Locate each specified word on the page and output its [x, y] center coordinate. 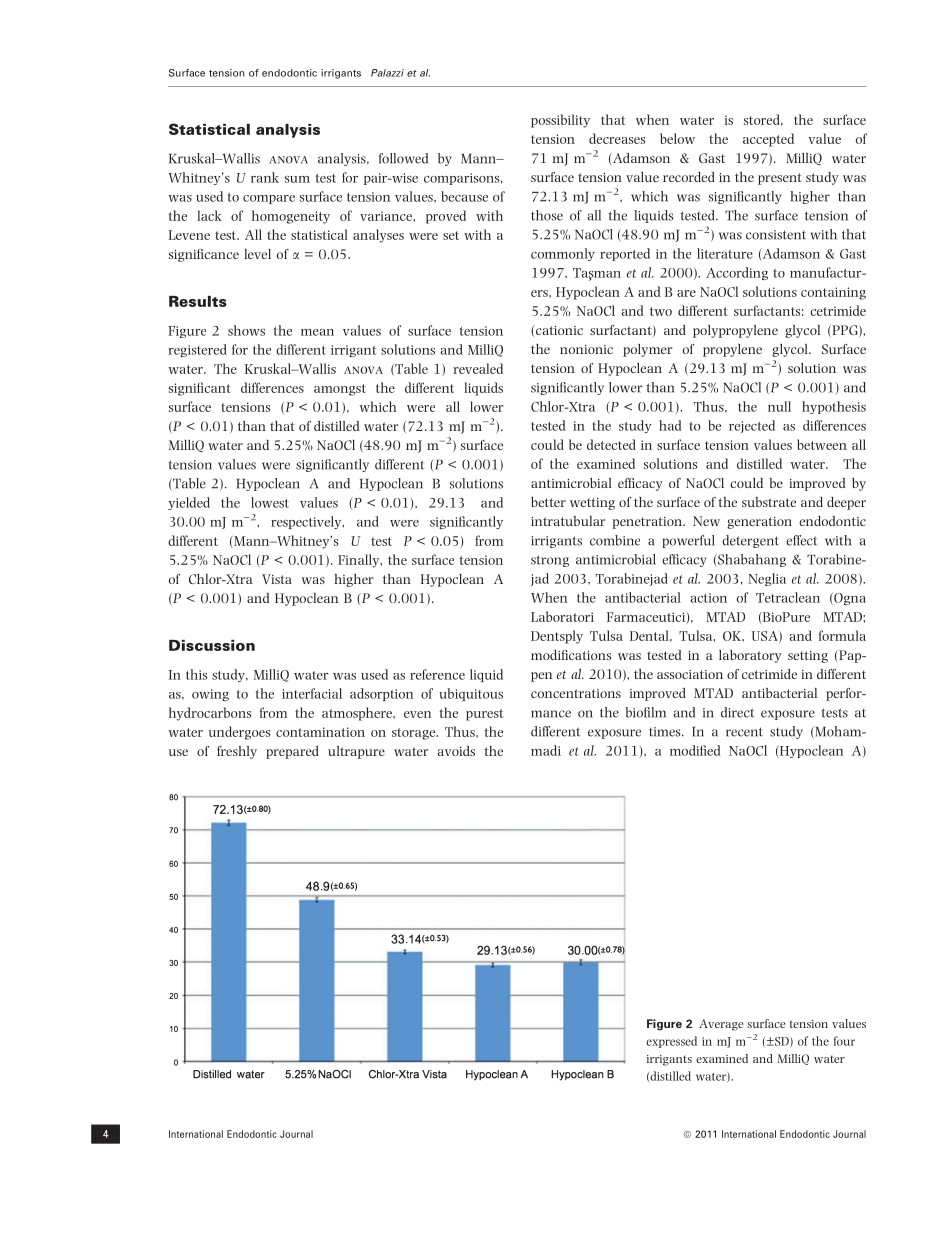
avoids [456, 751]
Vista [277, 579]
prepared [292, 752]
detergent [750, 541]
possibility [560, 121]
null [779, 406]
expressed [671, 1042]
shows [246, 330]
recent [744, 732]
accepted [768, 140]
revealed [478, 368]
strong [550, 561]
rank [265, 177]
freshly [237, 752]
